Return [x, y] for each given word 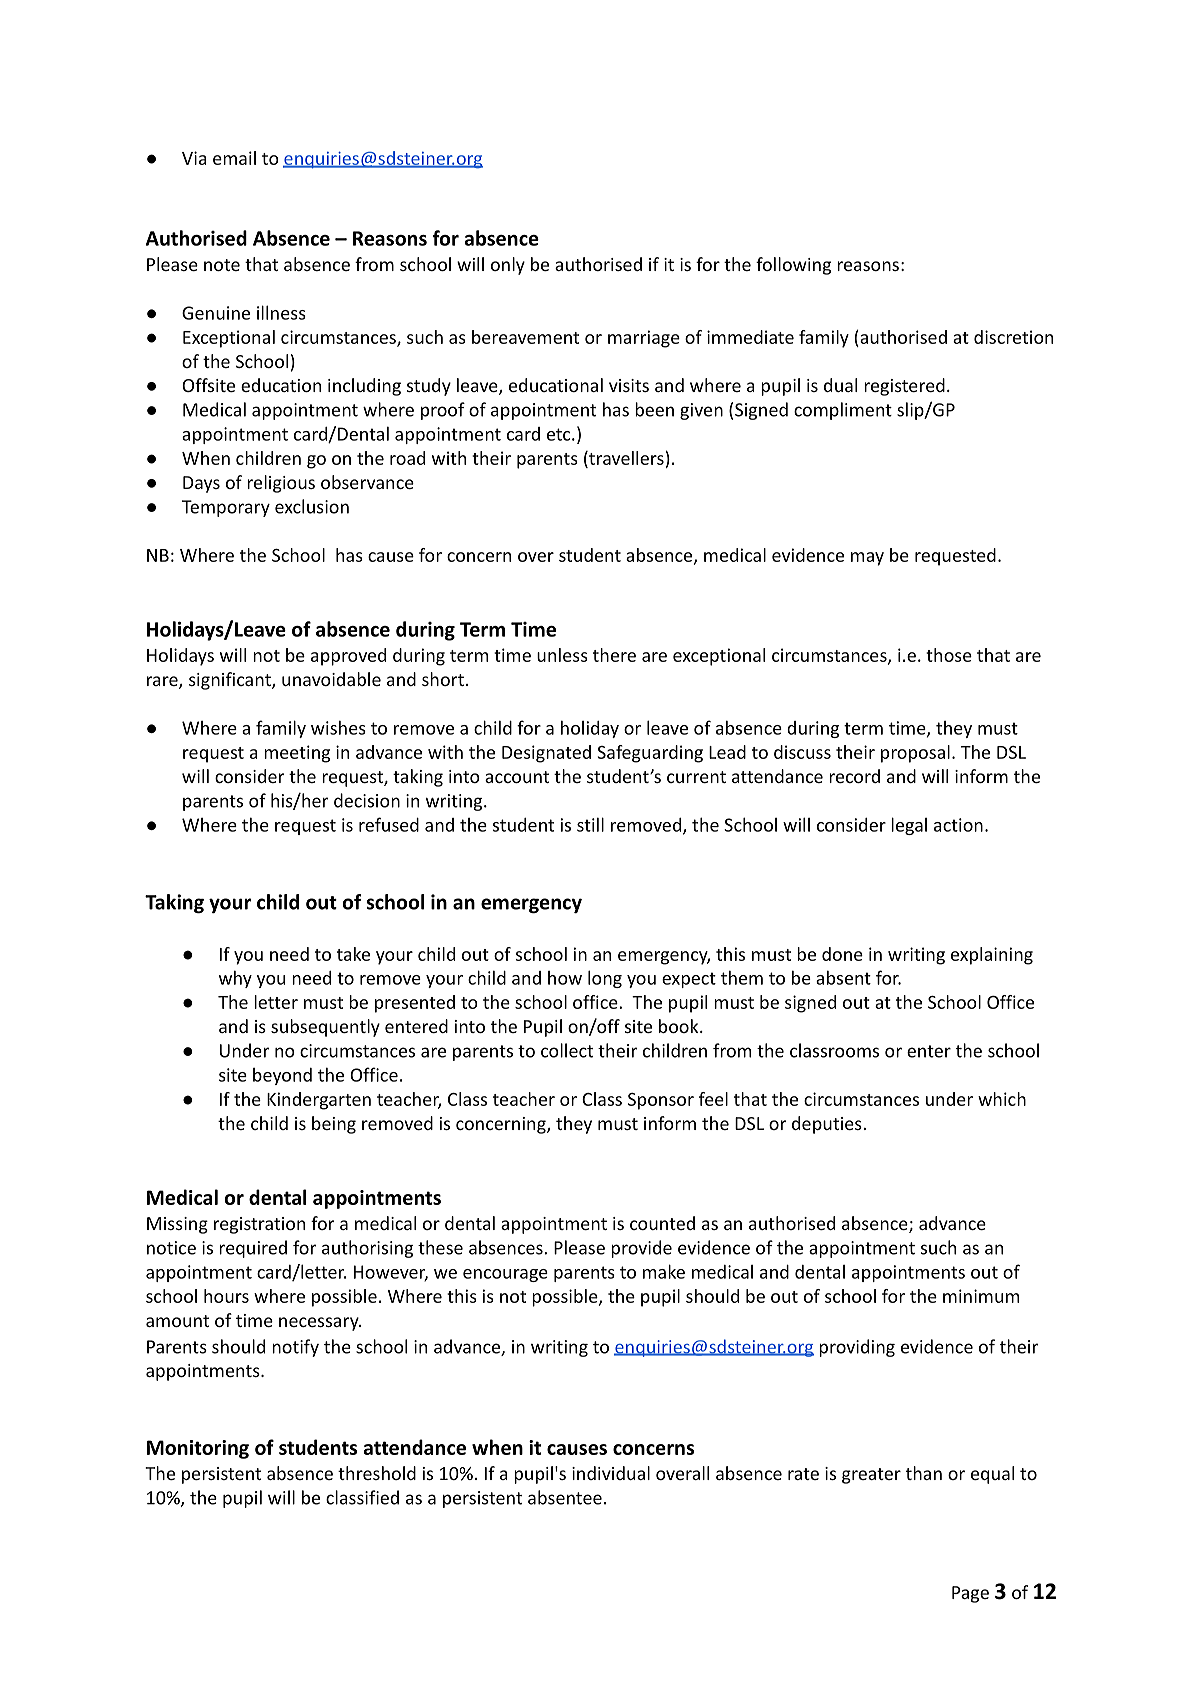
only [508, 266]
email [234, 158]
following [793, 266]
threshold [377, 1473]
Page [970, 1594]
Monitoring [198, 1449]
